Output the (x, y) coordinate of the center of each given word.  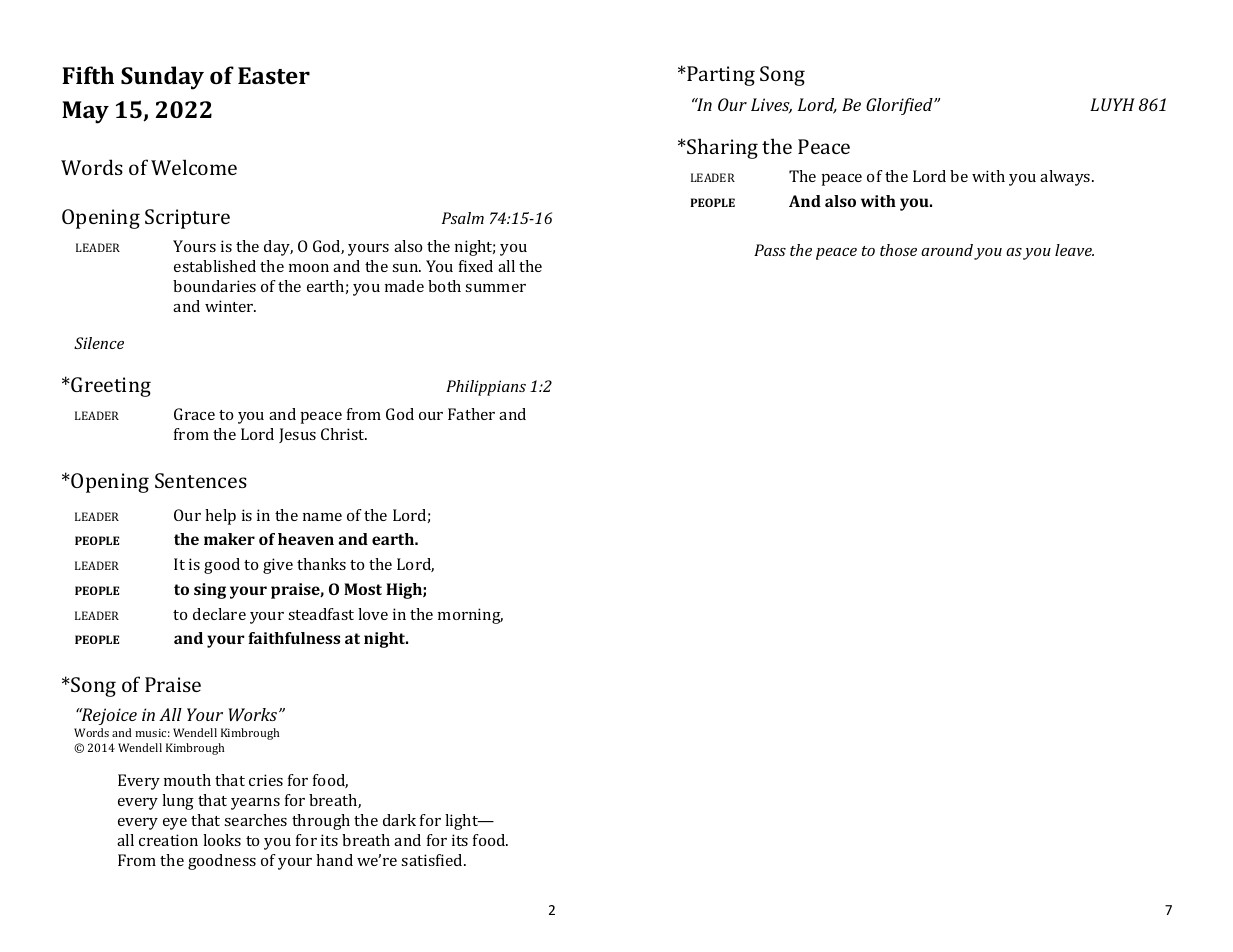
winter (230, 306)
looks (222, 840)
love (373, 614)
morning (470, 616)
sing (210, 591)
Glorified (900, 106)
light (463, 822)
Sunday (162, 78)
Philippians (486, 388)
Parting (720, 76)
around (947, 250)
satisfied (433, 860)
